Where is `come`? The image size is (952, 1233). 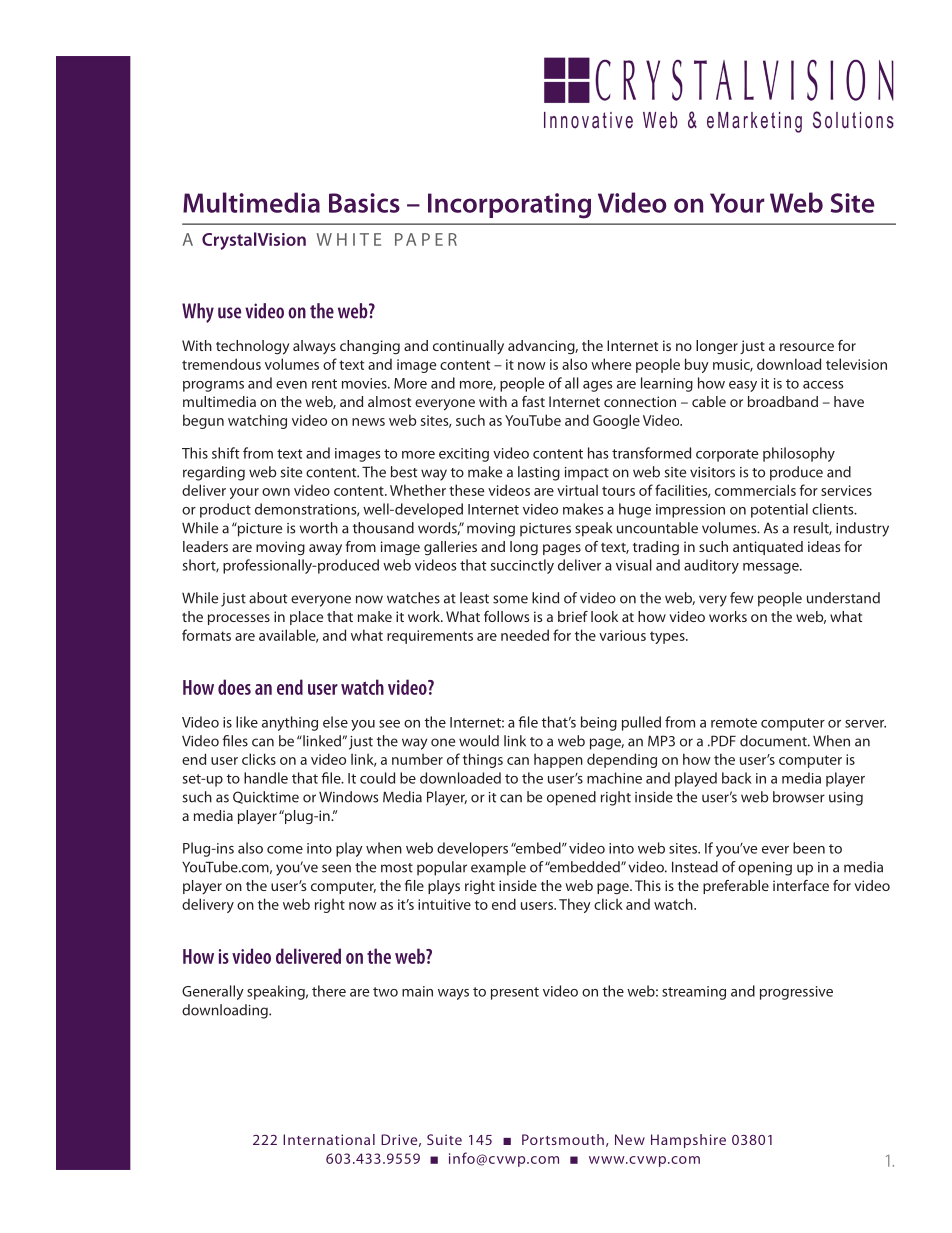 come is located at coordinates (285, 850).
